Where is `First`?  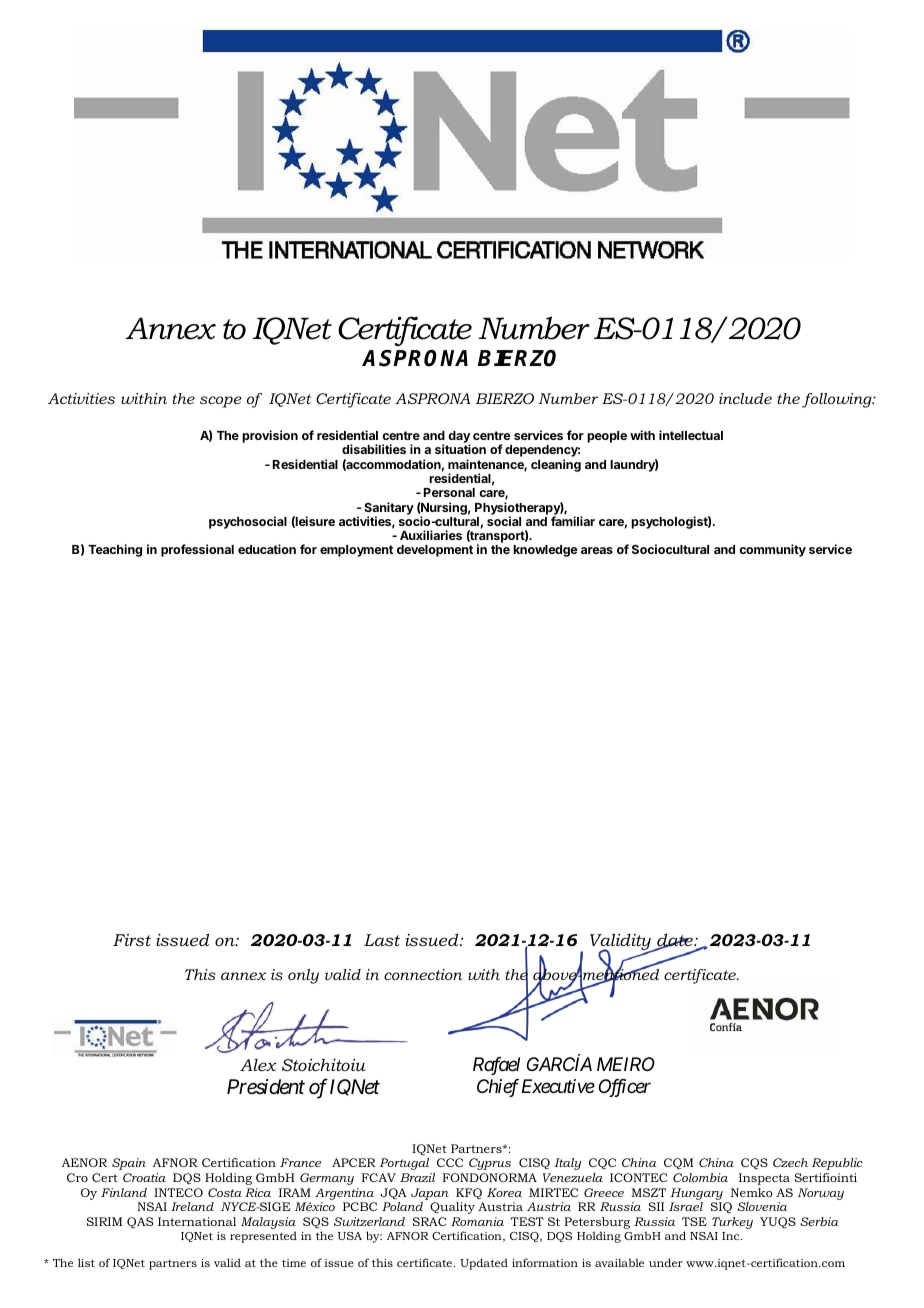 First is located at coordinates (132, 940).
